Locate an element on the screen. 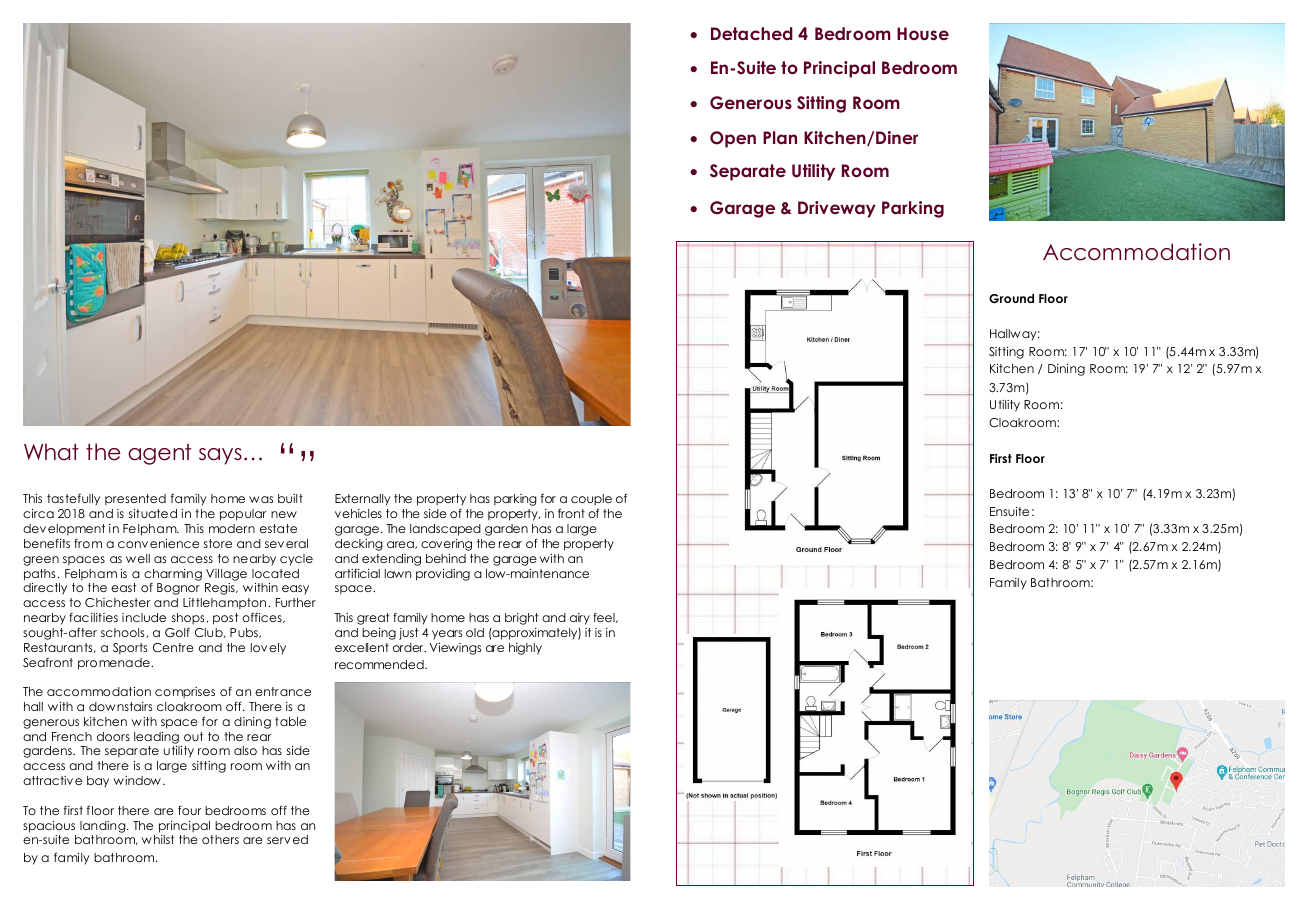 The image size is (1308, 924). others is located at coordinates (220, 839).
